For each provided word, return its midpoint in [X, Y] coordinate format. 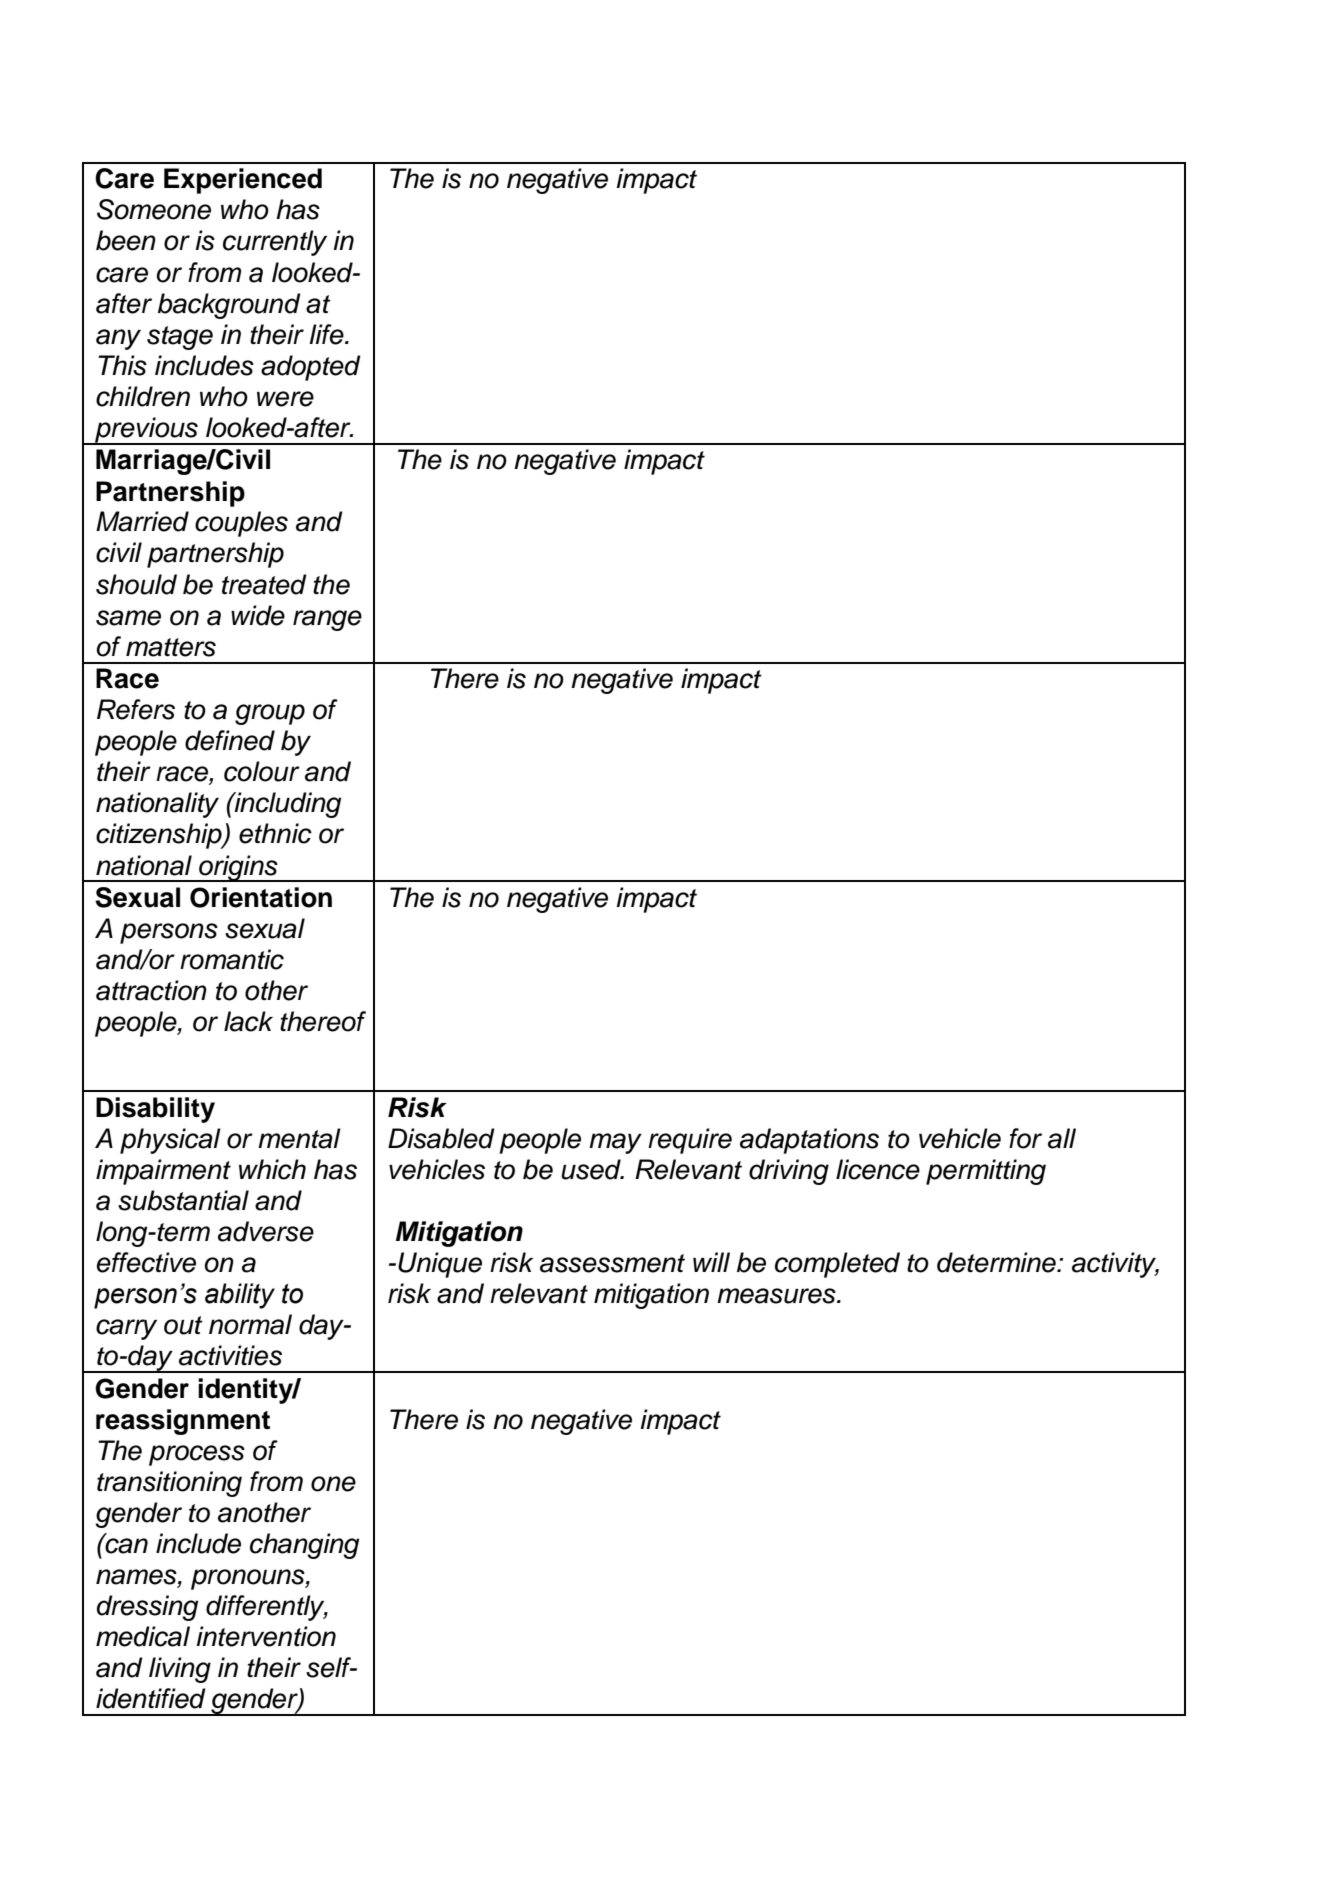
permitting [986, 1172]
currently [275, 243]
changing [304, 1546]
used [592, 1169]
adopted [311, 368]
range [327, 620]
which [272, 1169]
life [327, 334]
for [1025, 1138]
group [270, 714]
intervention [266, 1636]
